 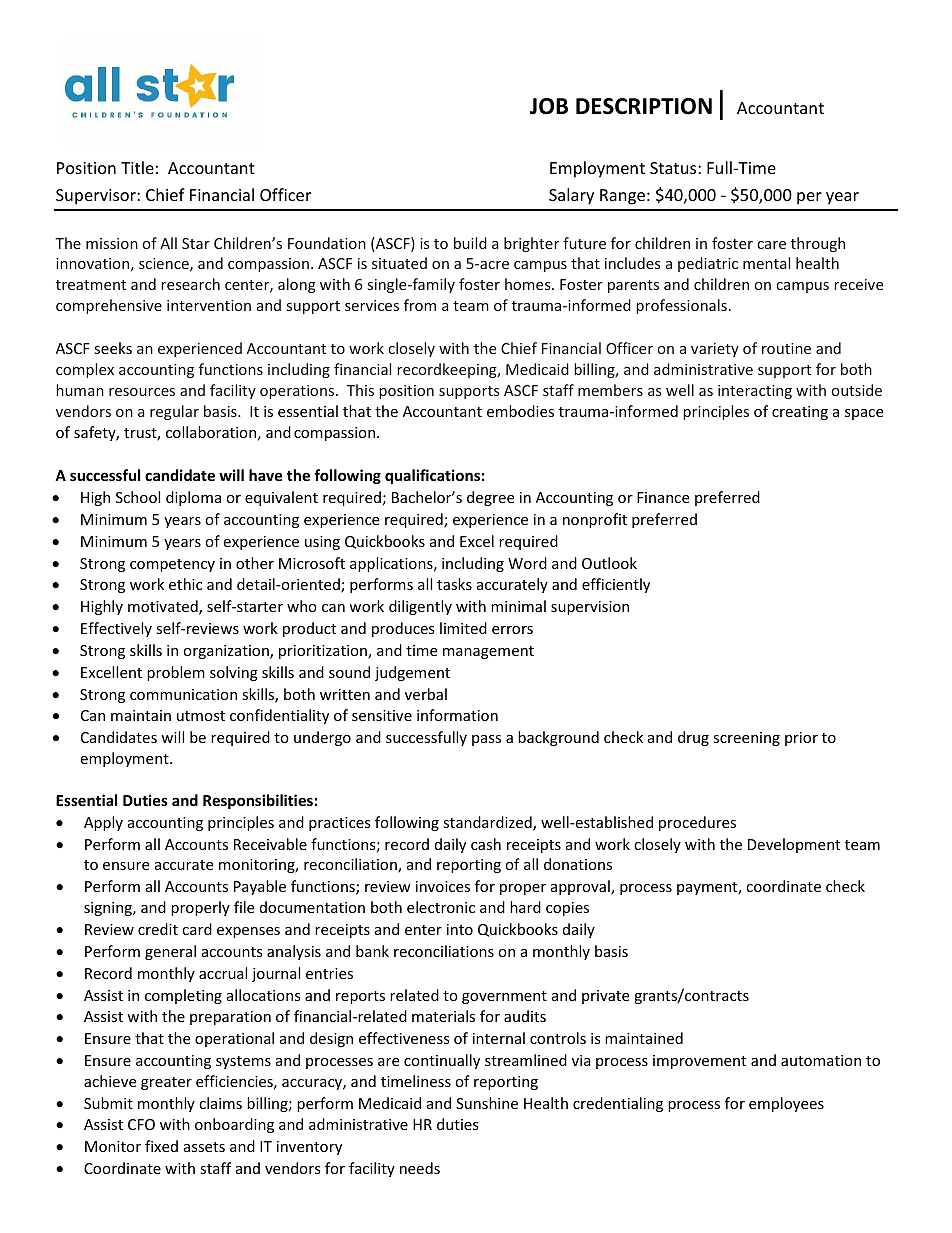 What do you see at coordinates (772, 245) in the screenshot?
I see `care` at bounding box center [772, 245].
